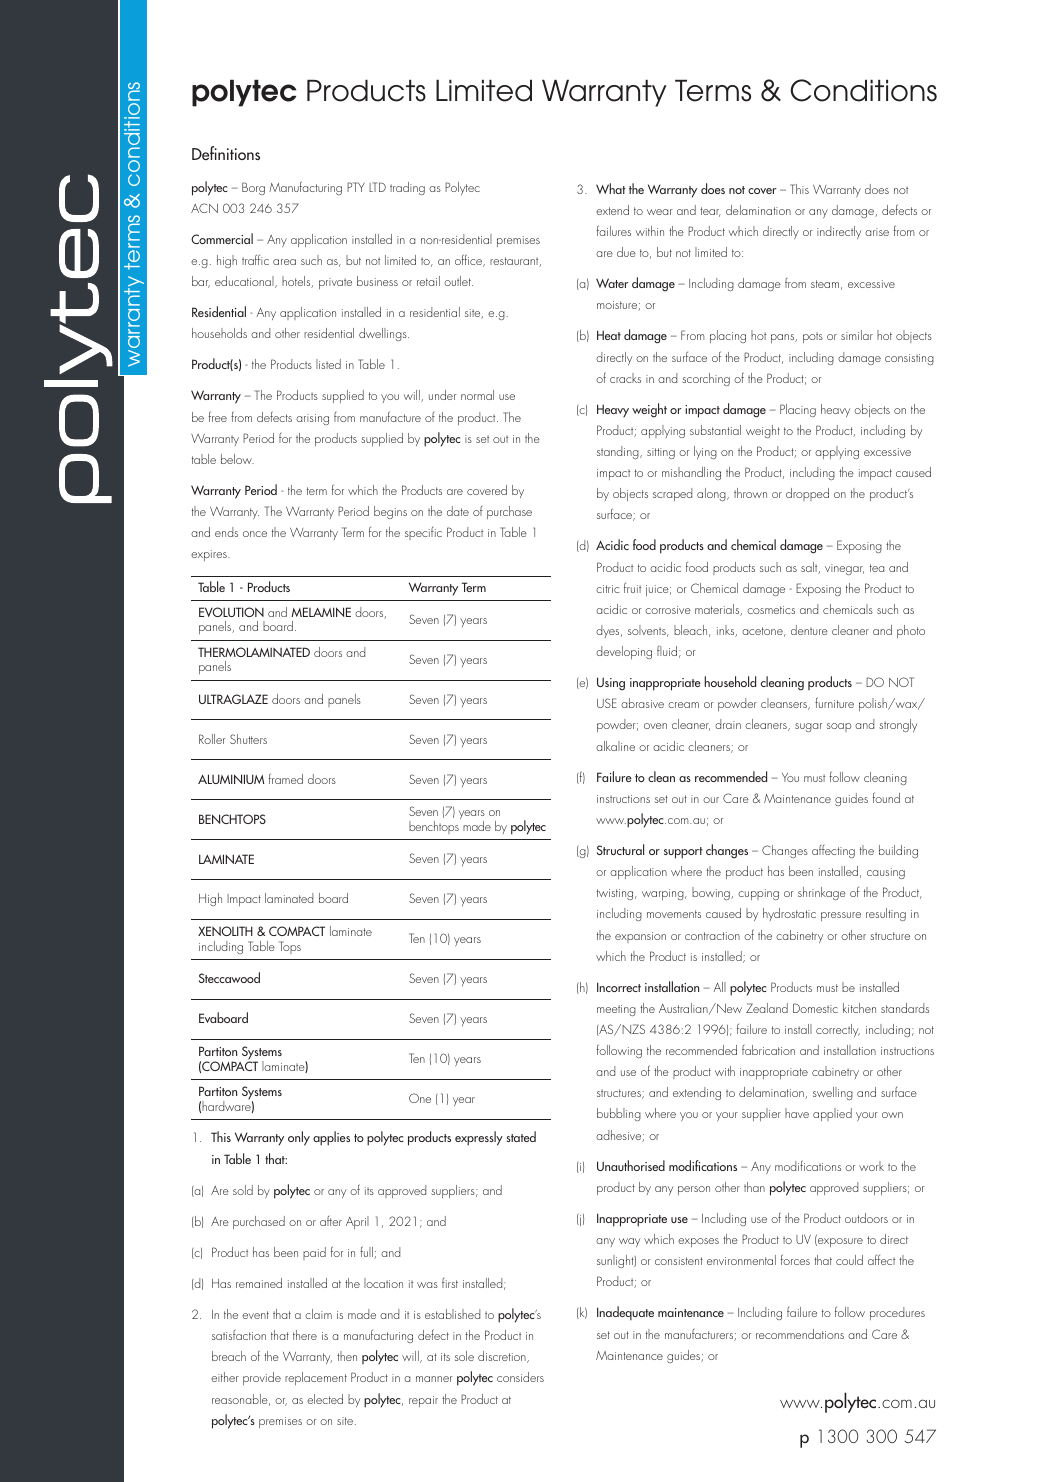  I want to click on What, so click(611, 188).
